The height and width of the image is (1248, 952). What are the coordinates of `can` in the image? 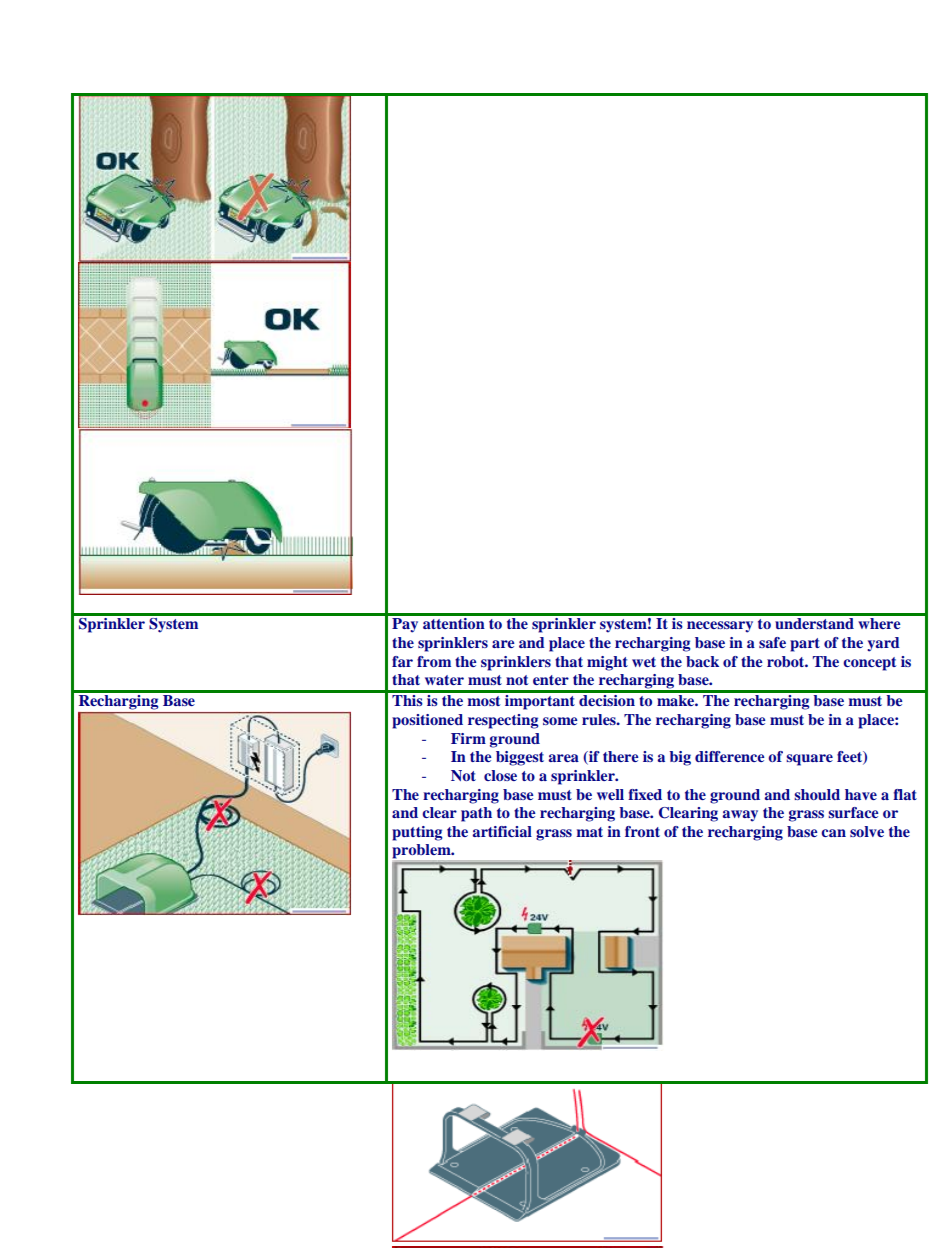 It's located at (833, 833).
